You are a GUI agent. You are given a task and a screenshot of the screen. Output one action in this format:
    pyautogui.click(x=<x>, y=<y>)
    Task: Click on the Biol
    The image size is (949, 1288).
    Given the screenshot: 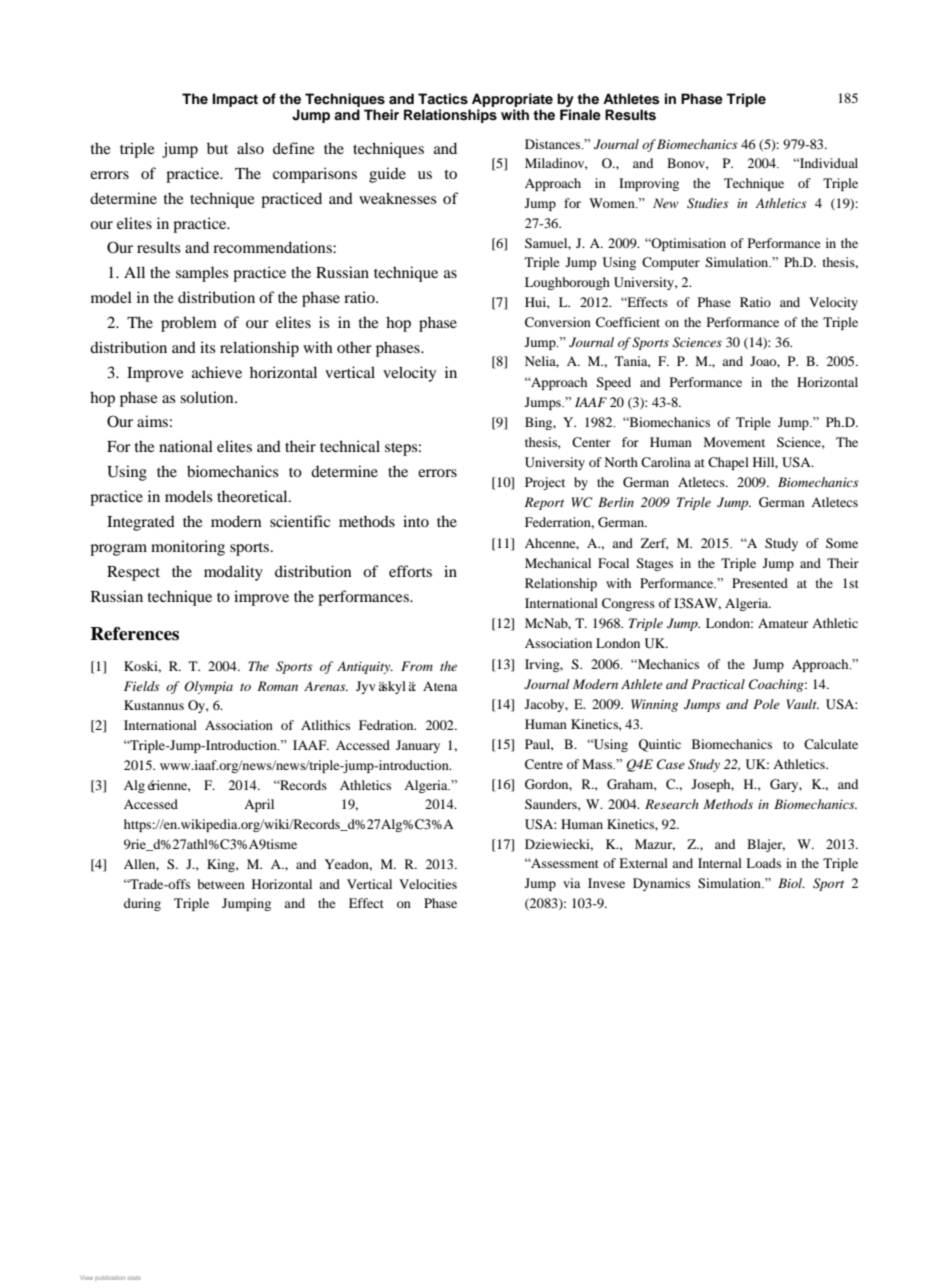 What is the action you would take?
    pyautogui.click(x=791, y=883)
